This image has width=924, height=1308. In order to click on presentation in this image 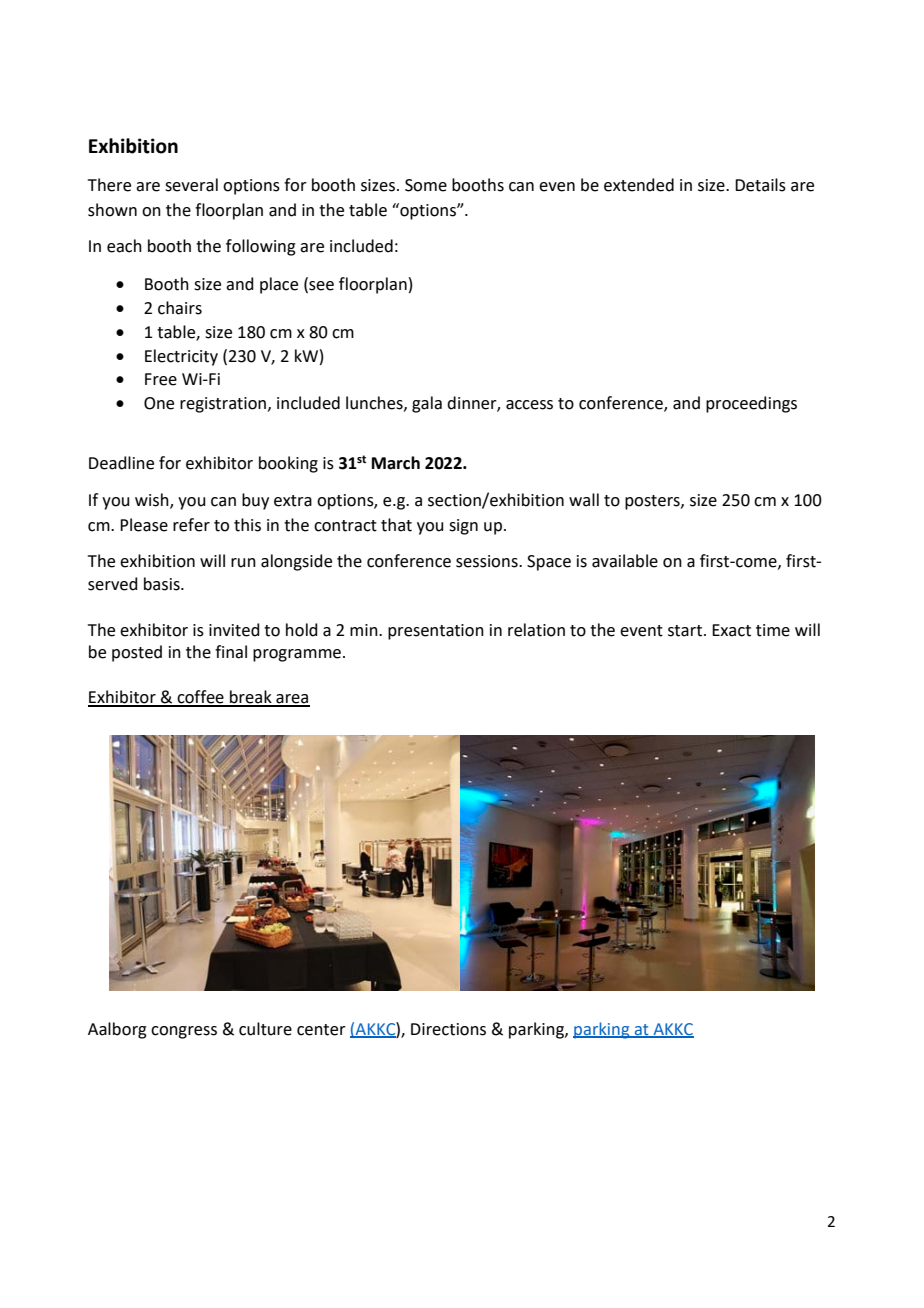, I will do `click(436, 632)`.
